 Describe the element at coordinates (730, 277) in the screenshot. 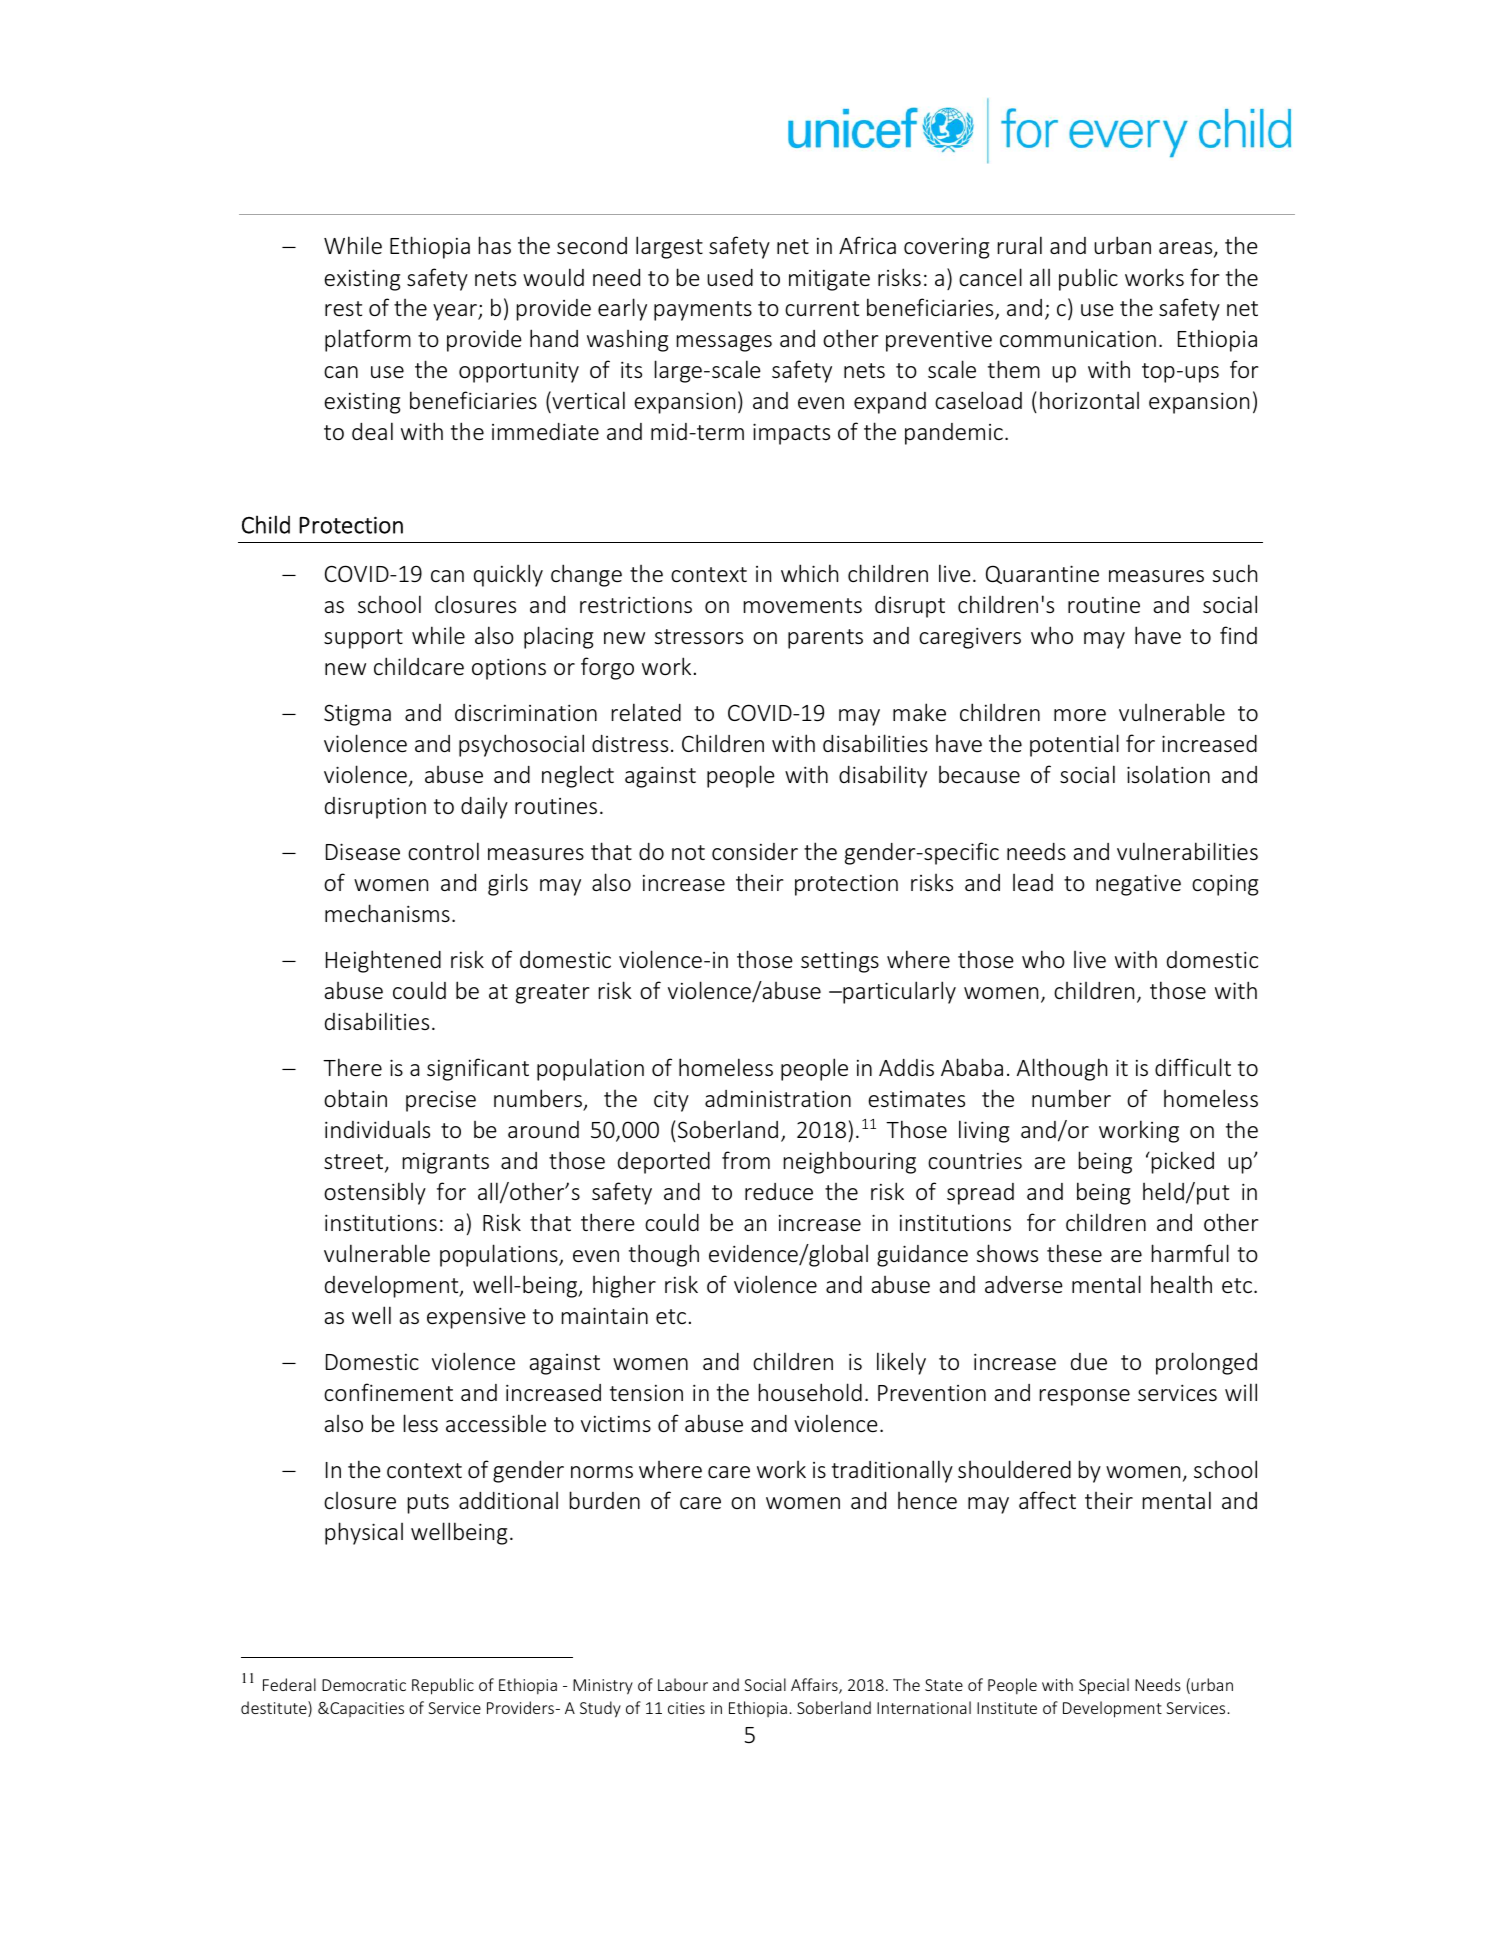

I see `used` at that location.
